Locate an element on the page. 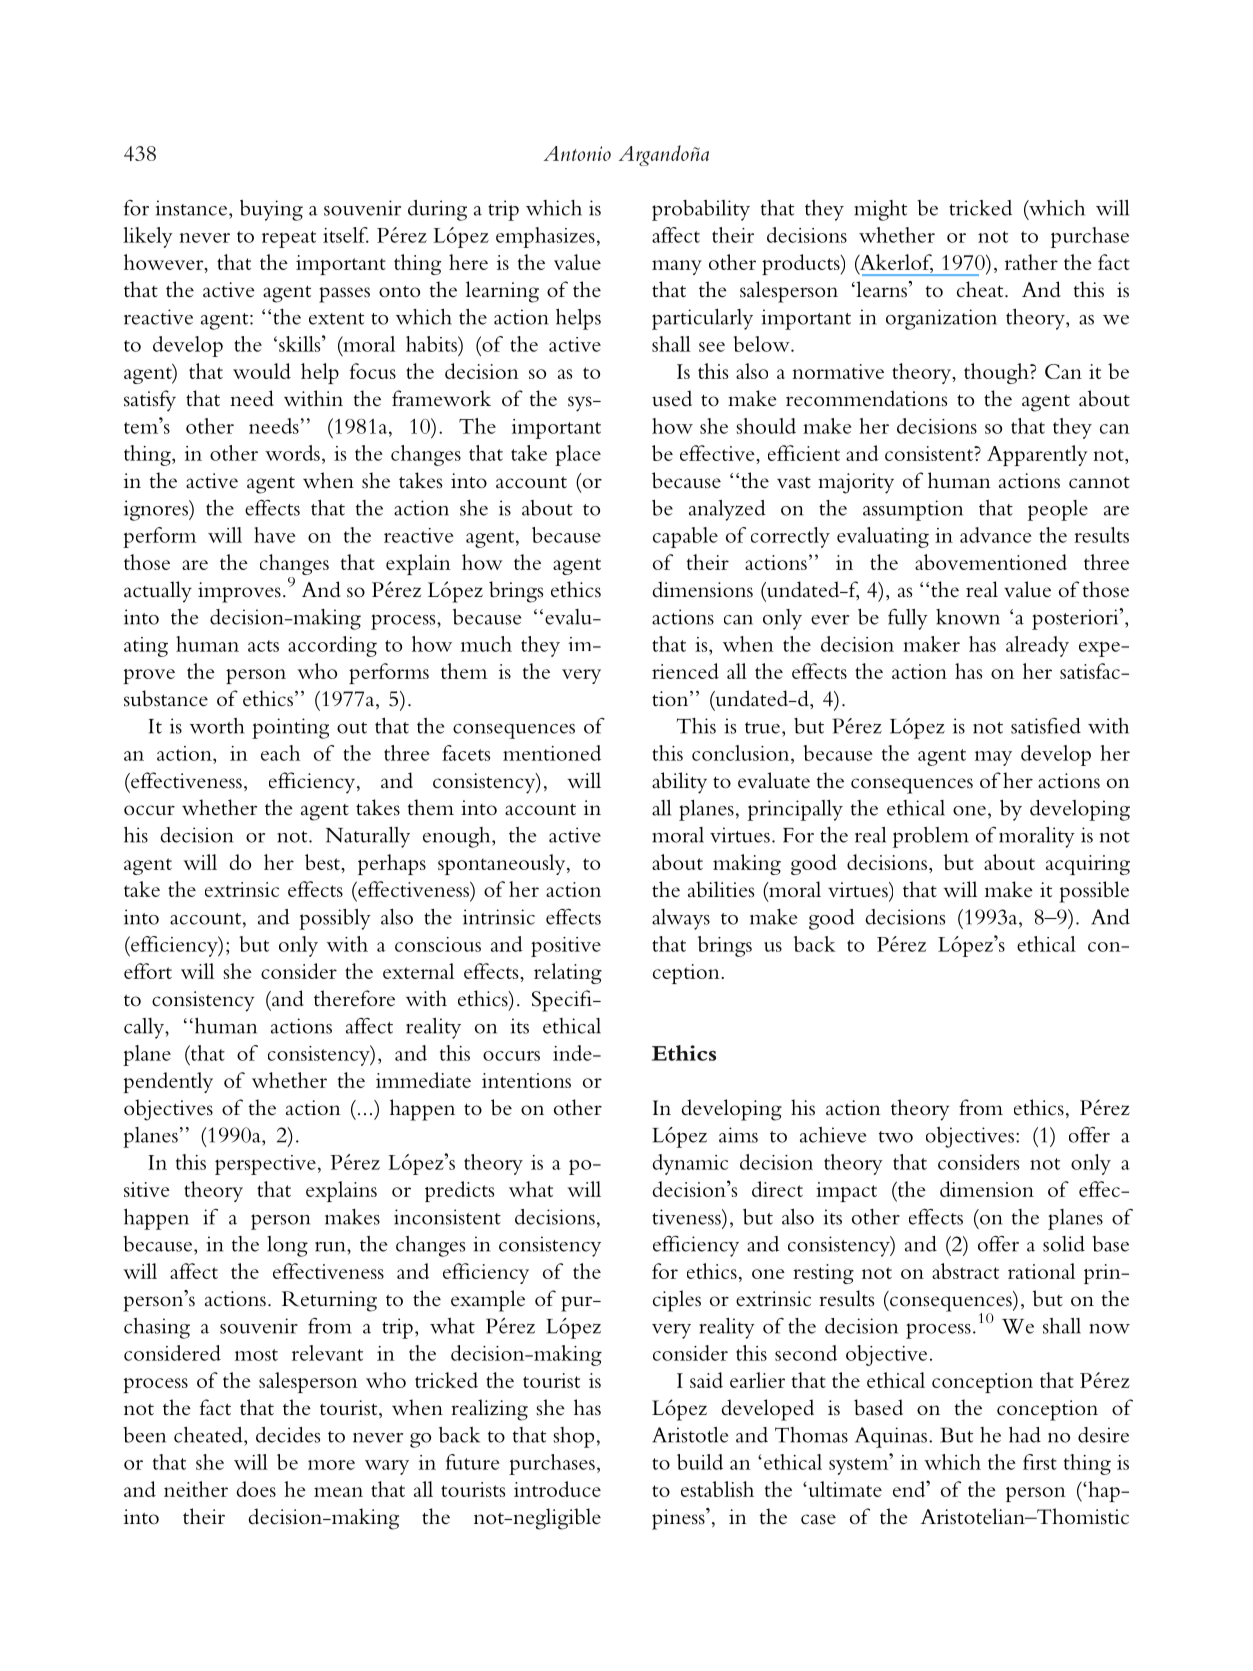 The image size is (1253, 1671). acts is located at coordinates (263, 646).
